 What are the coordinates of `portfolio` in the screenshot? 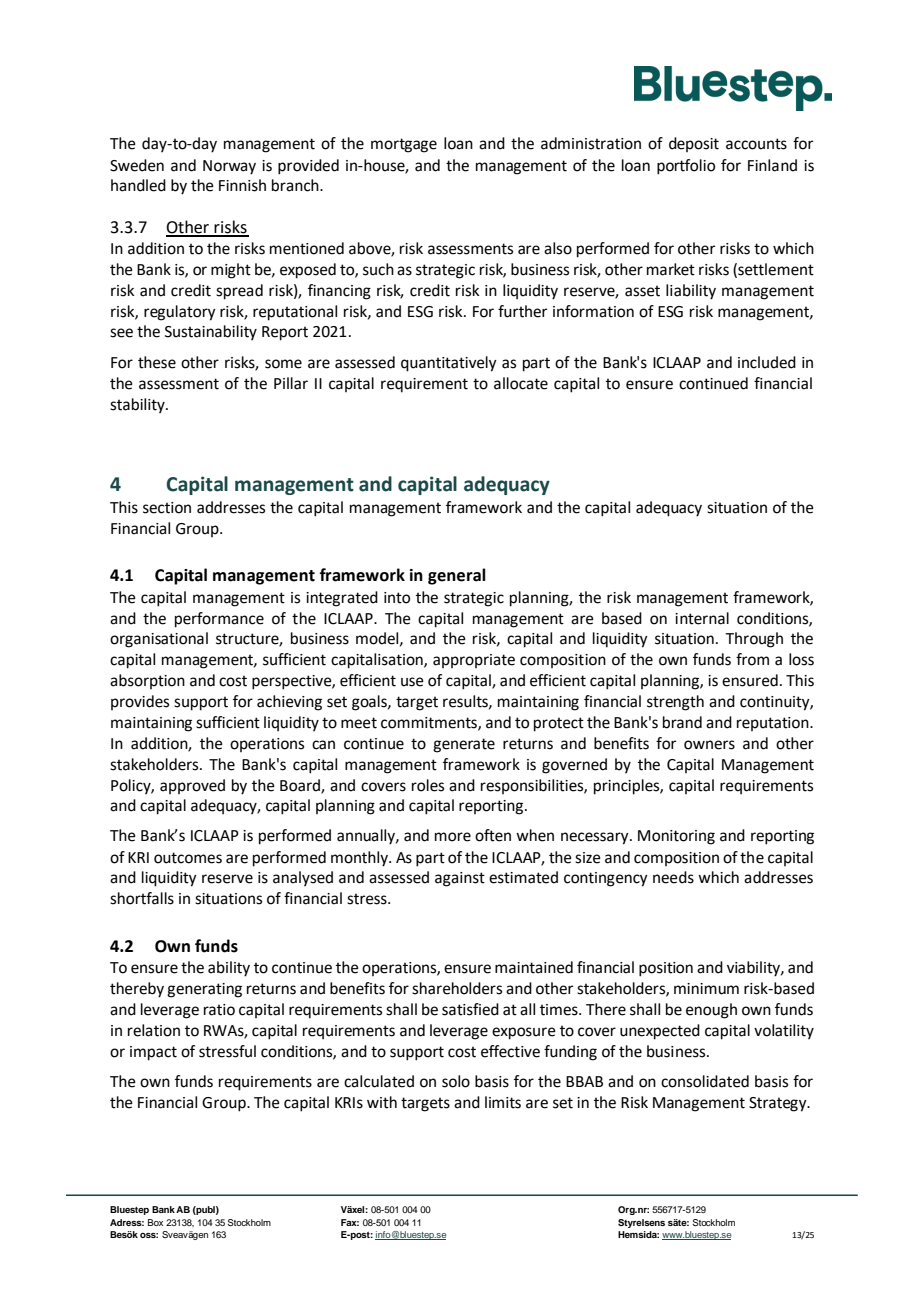 It's located at (686, 167).
